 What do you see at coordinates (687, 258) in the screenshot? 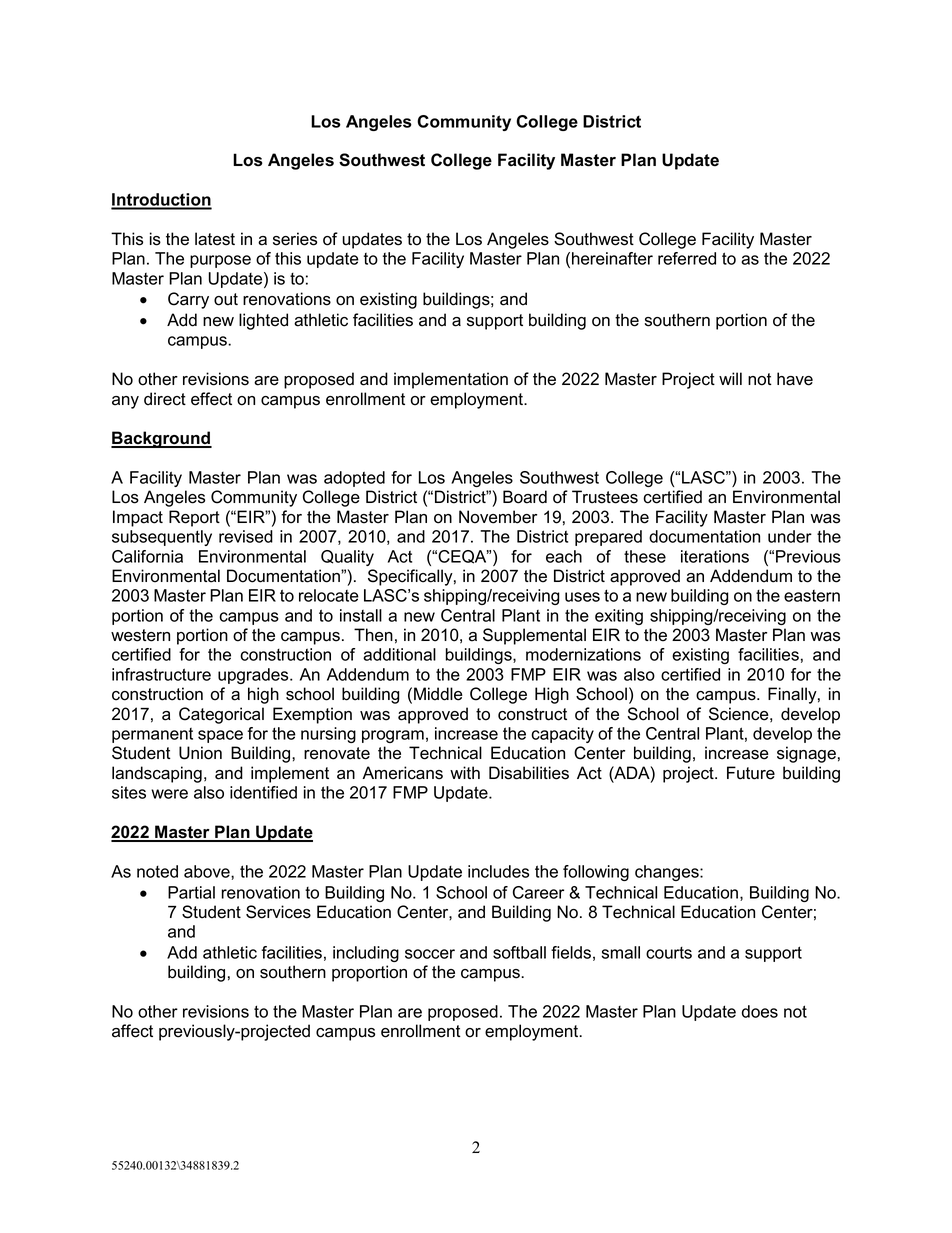
I see `referred` at bounding box center [687, 258].
